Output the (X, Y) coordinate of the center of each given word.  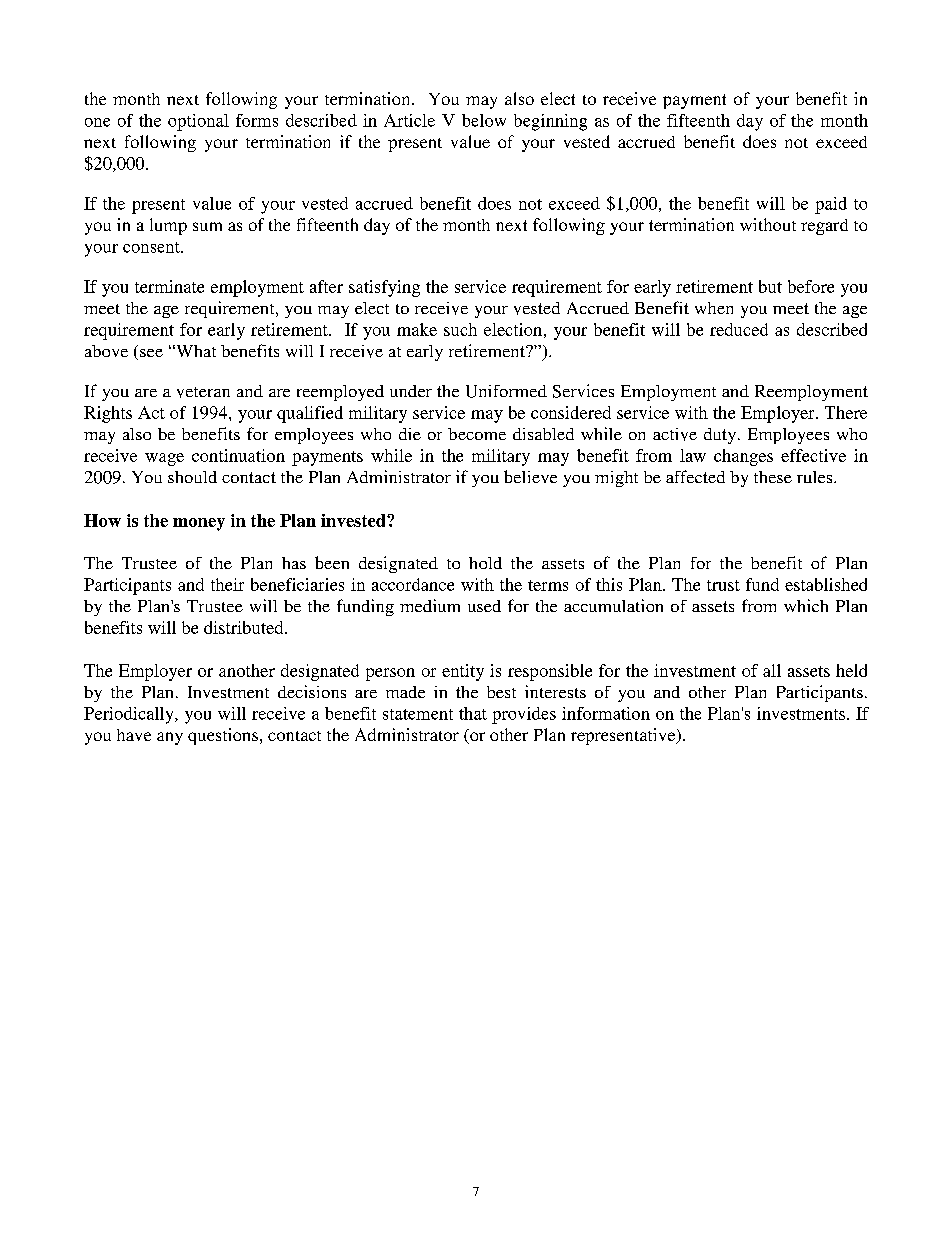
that (473, 713)
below (484, 120)
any (170, 738)
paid (831, 205)
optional (198, 122)
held (851, 670)
